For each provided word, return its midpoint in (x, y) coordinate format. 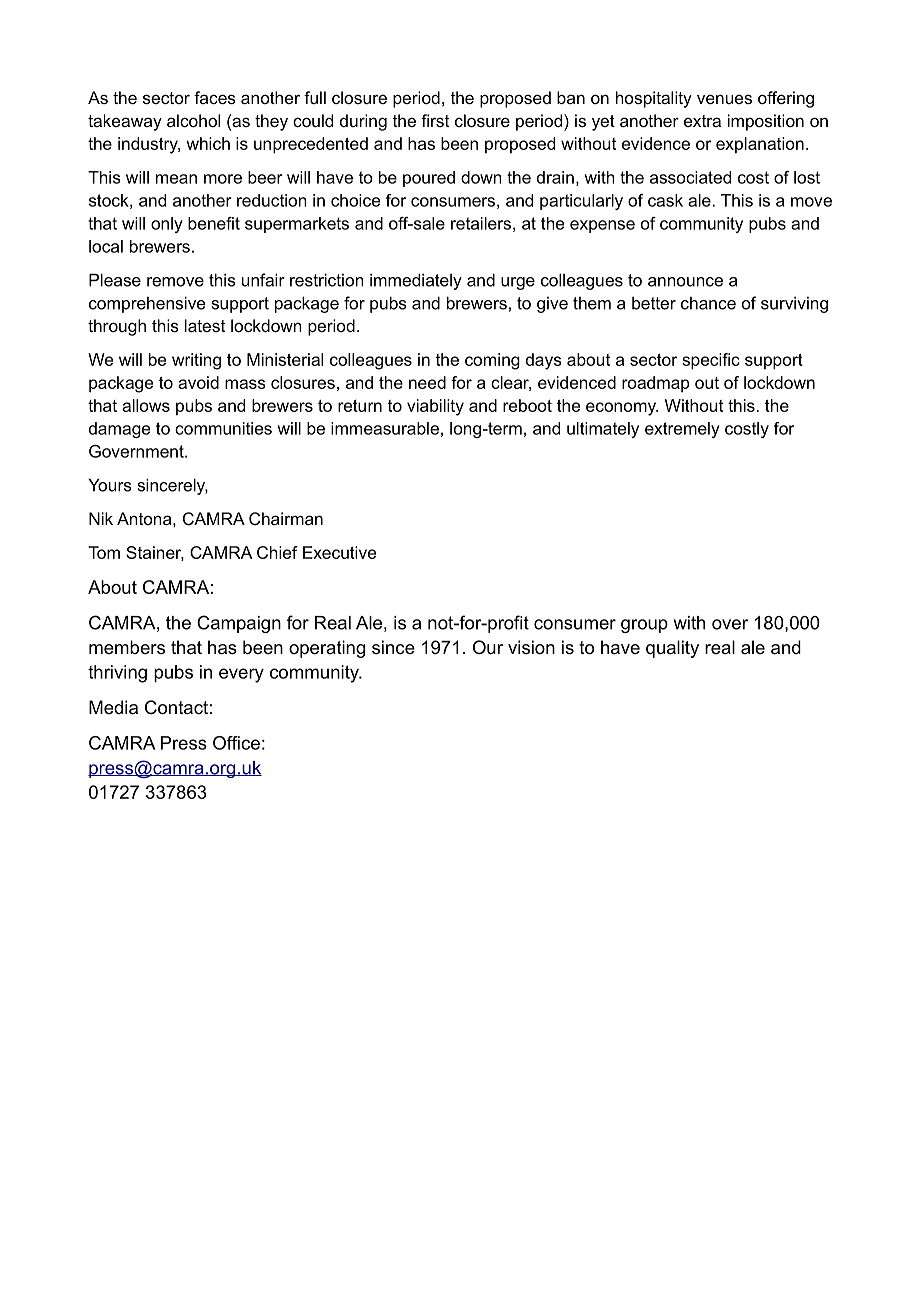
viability (435, 407)
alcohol (193, 120)
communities (223, 428)
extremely (682, 430)
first (435, 120)
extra (702, 121)
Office (236, 743)
